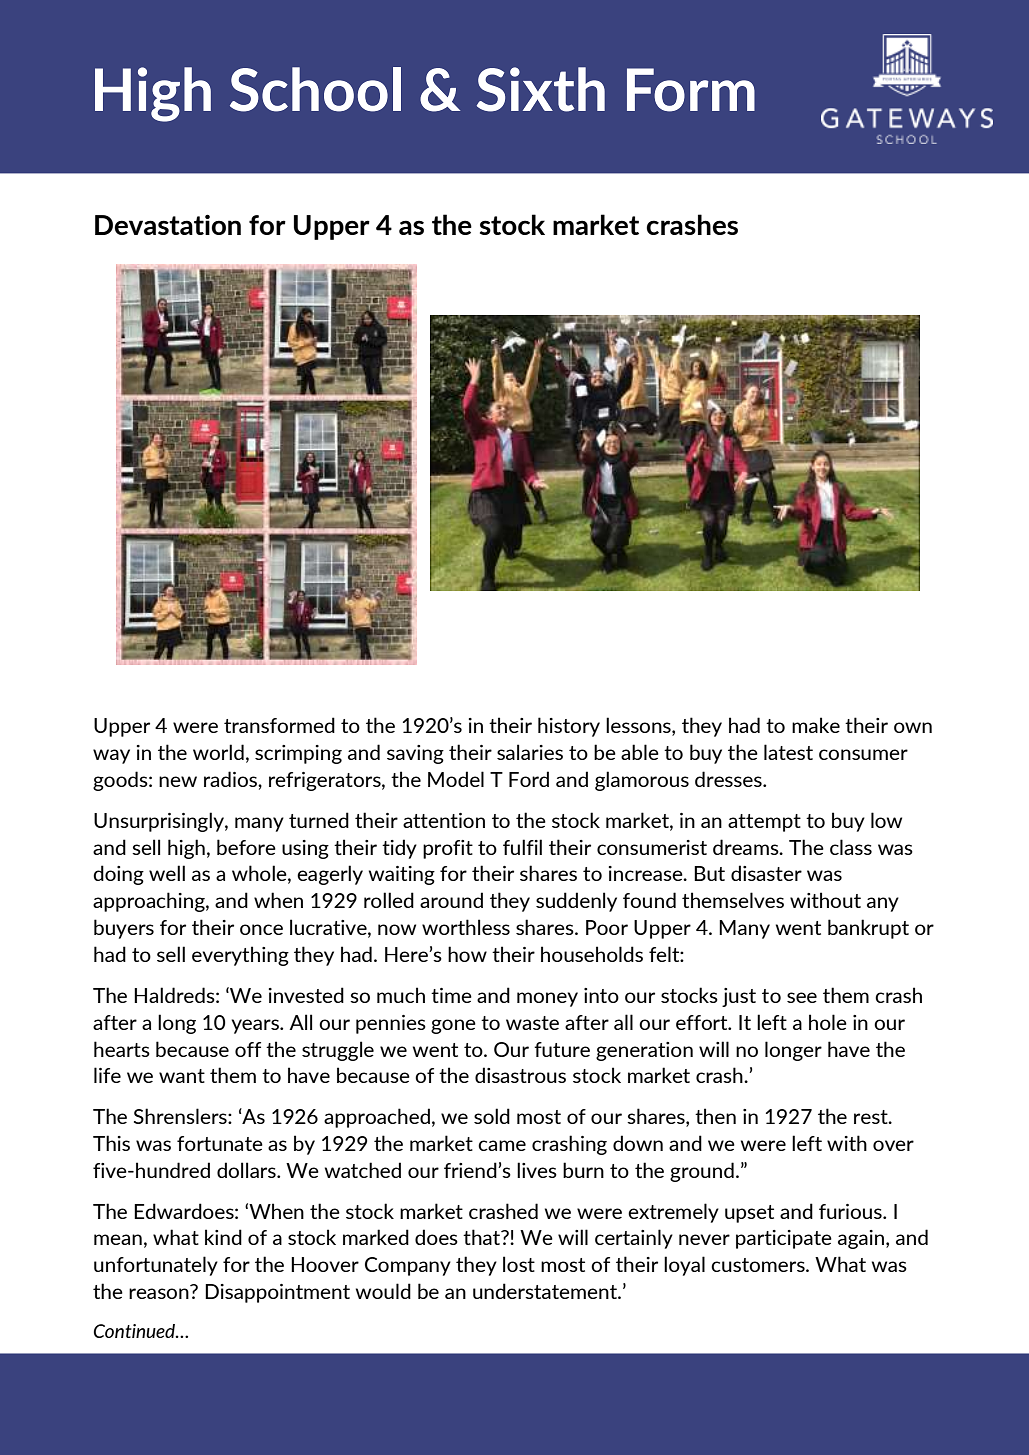  Describe the element at coordinates (784, 1239) in the screenshot. I see `participate` at that location.
